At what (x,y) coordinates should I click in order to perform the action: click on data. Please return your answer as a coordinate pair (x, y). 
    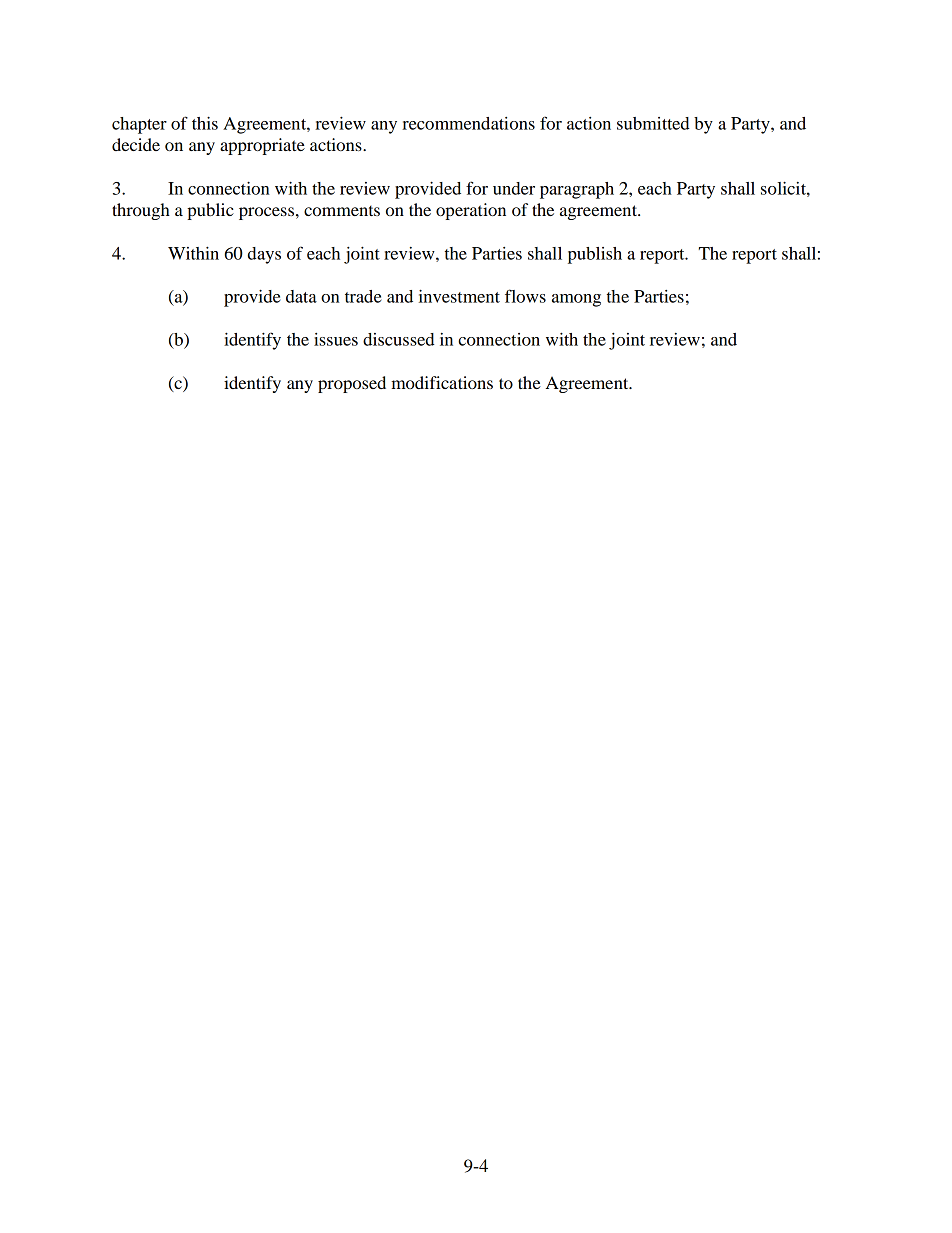
    Looking at the image, I should click on (301, 296).
